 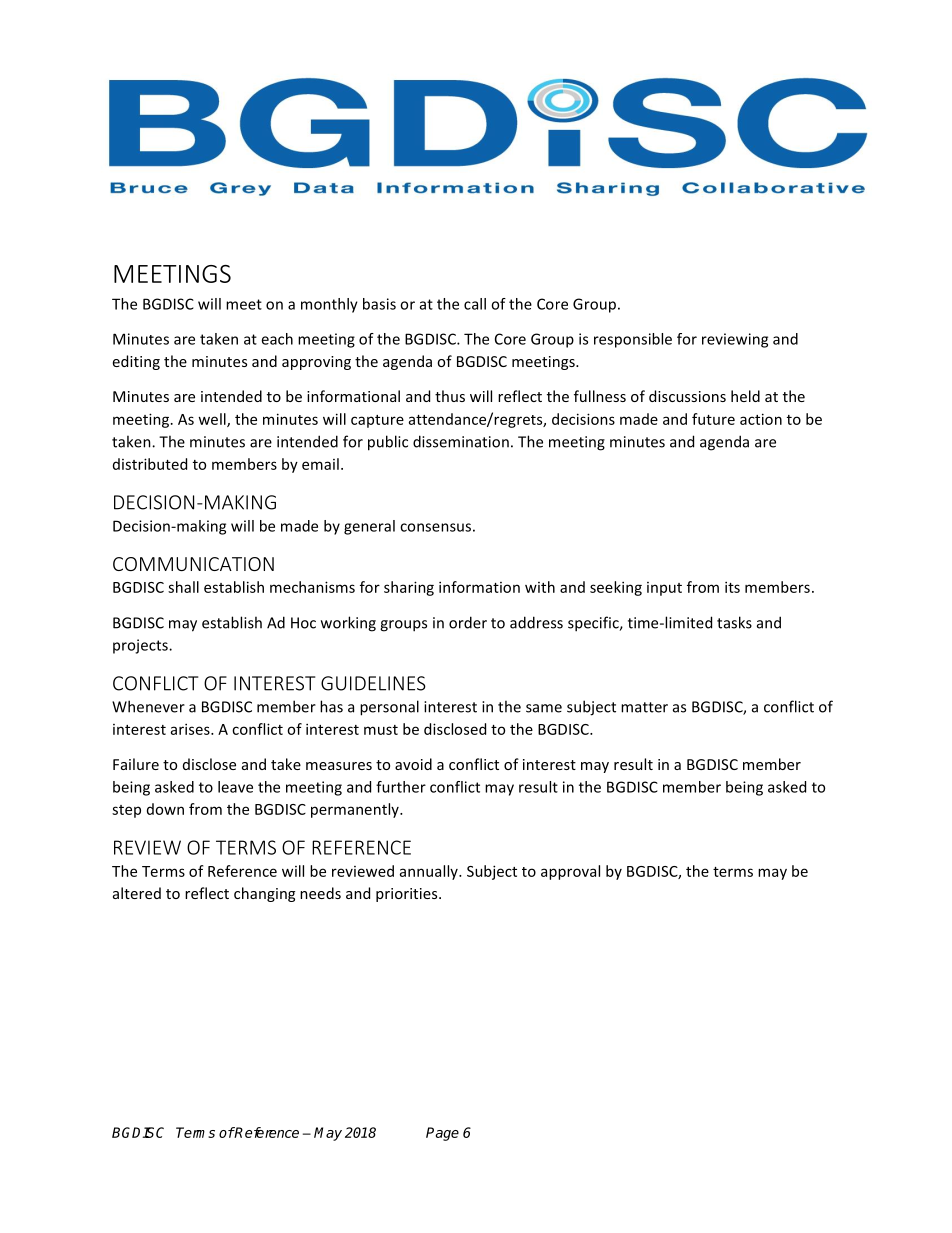 What do you see at coordinates (320, 893) in the screenshot?
I see `needs` at bounding box center [320, 893].
